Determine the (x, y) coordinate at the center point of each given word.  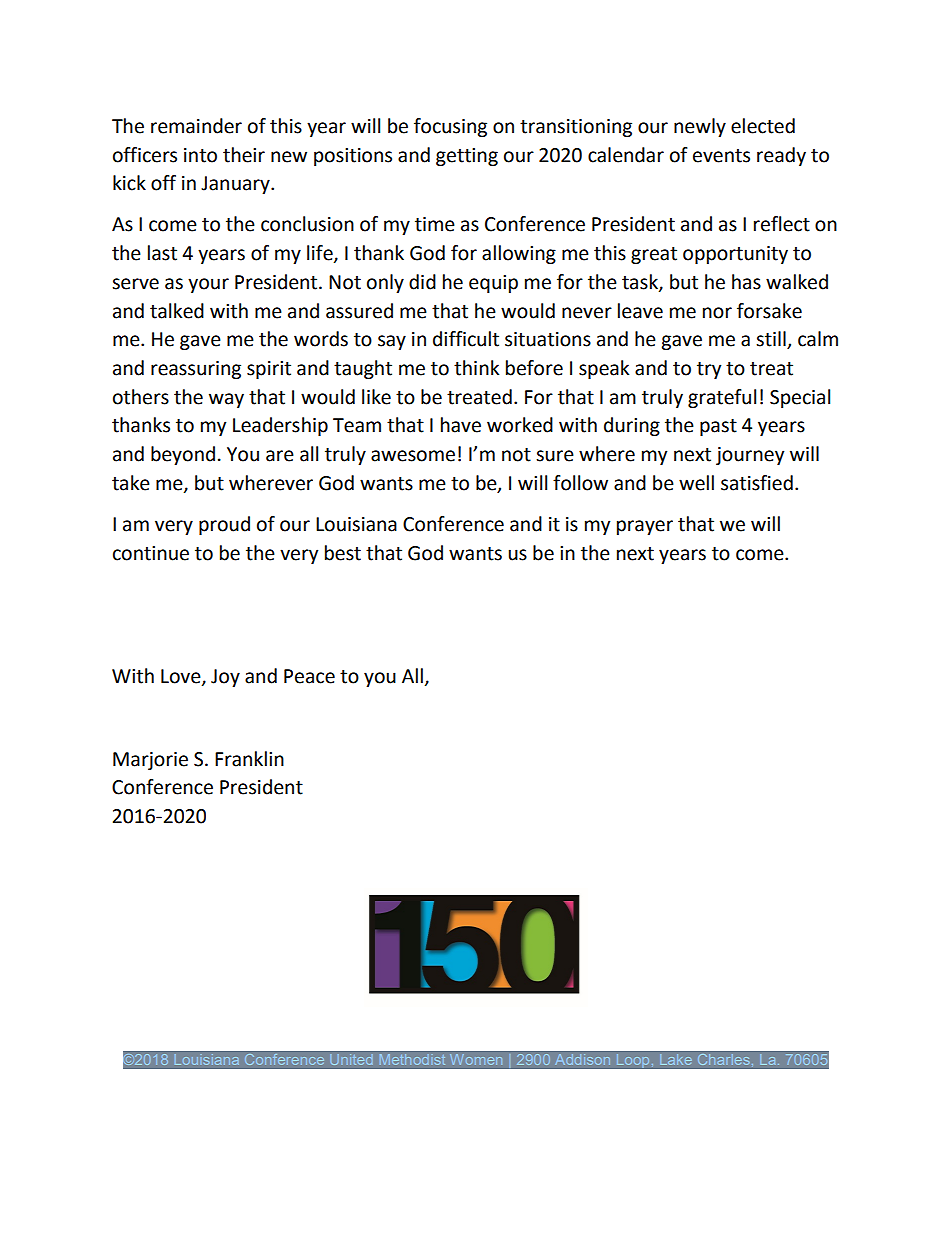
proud (224, 525)
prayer (645, 527)
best (343, 553)
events (721, 156)
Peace (309, 676)
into (200, 155)
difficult (466, 339)
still (772, 340)
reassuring (196, 370)
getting (467, 157)
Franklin (249, 759)
